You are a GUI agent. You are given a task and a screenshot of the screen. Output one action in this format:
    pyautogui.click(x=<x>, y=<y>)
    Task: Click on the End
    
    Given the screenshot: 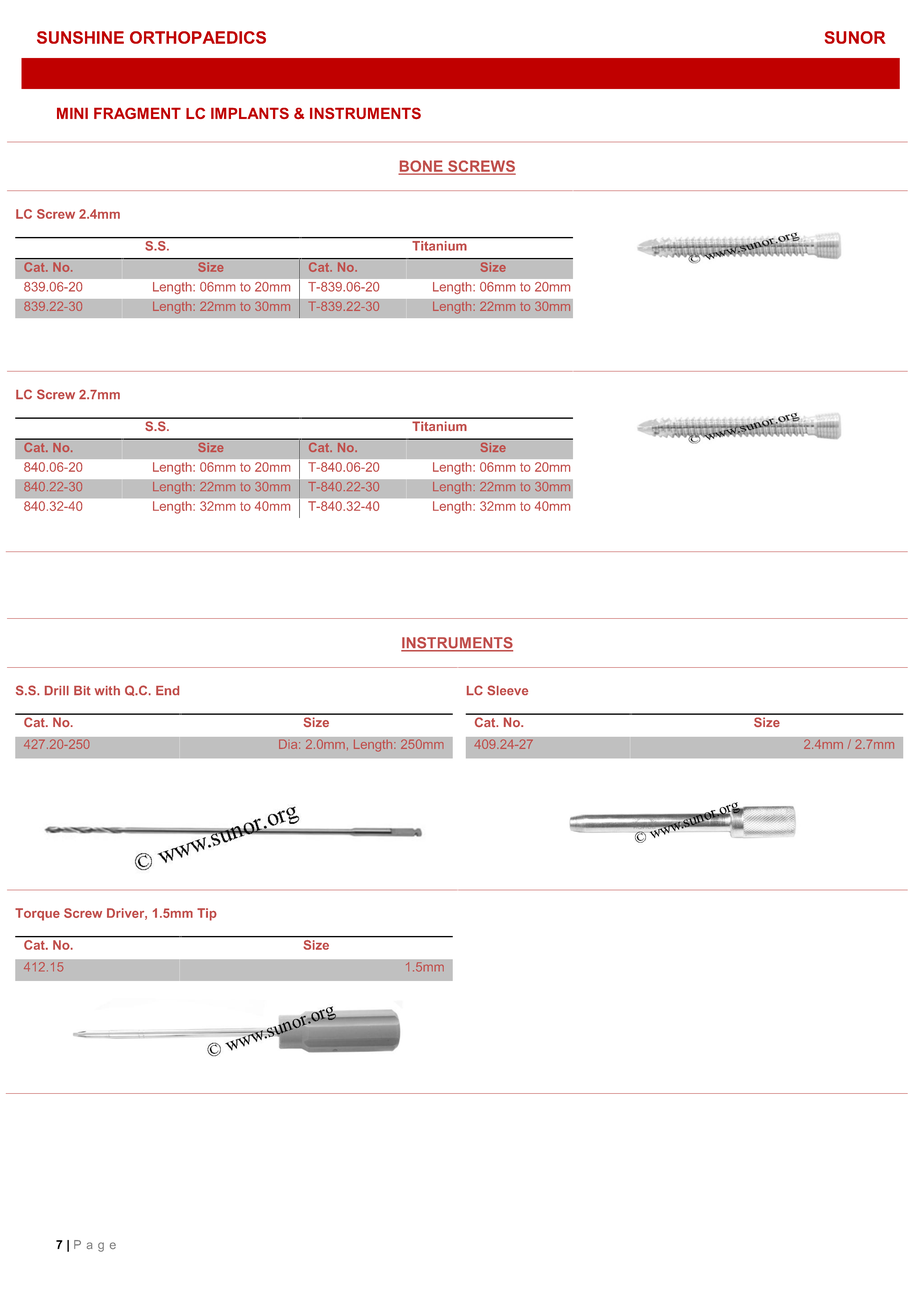 What is the action you would take?
    pyautogui.click(x=167, y=690)
